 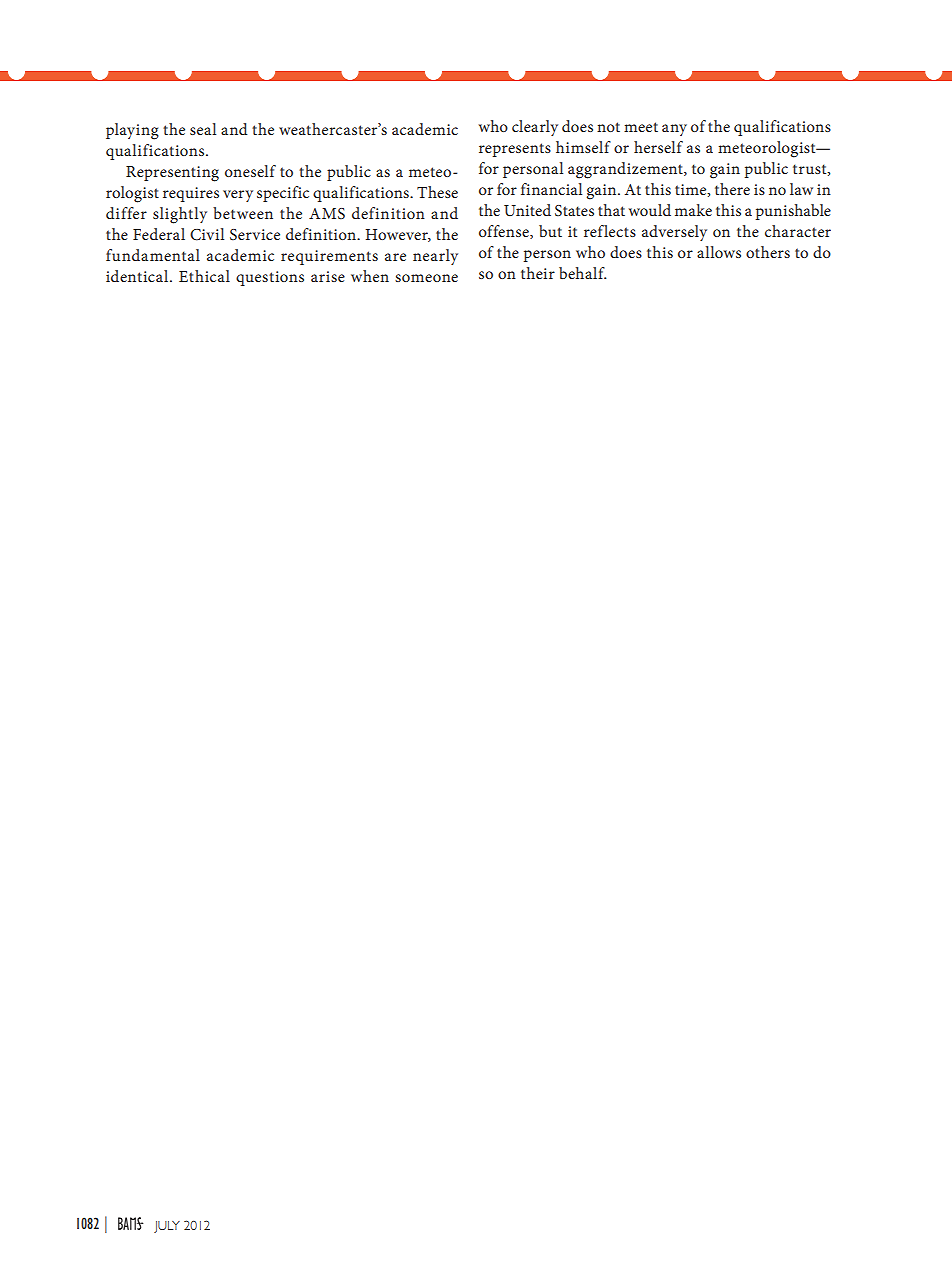 What do you see at coordinates (238, 196) in the document?
I see `very` at bounding box center [238, 196].
